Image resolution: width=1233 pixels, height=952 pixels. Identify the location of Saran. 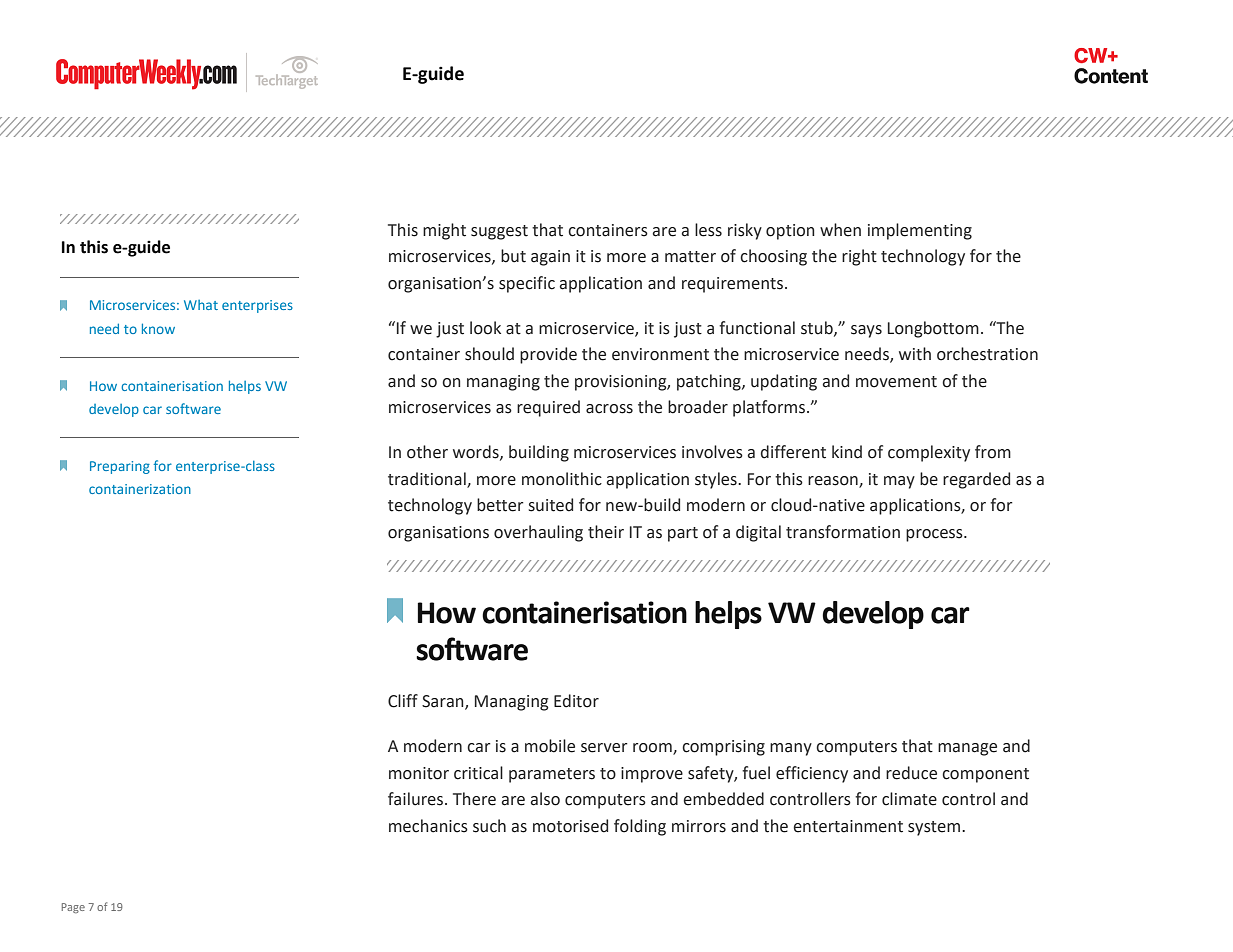
(444, 702).
